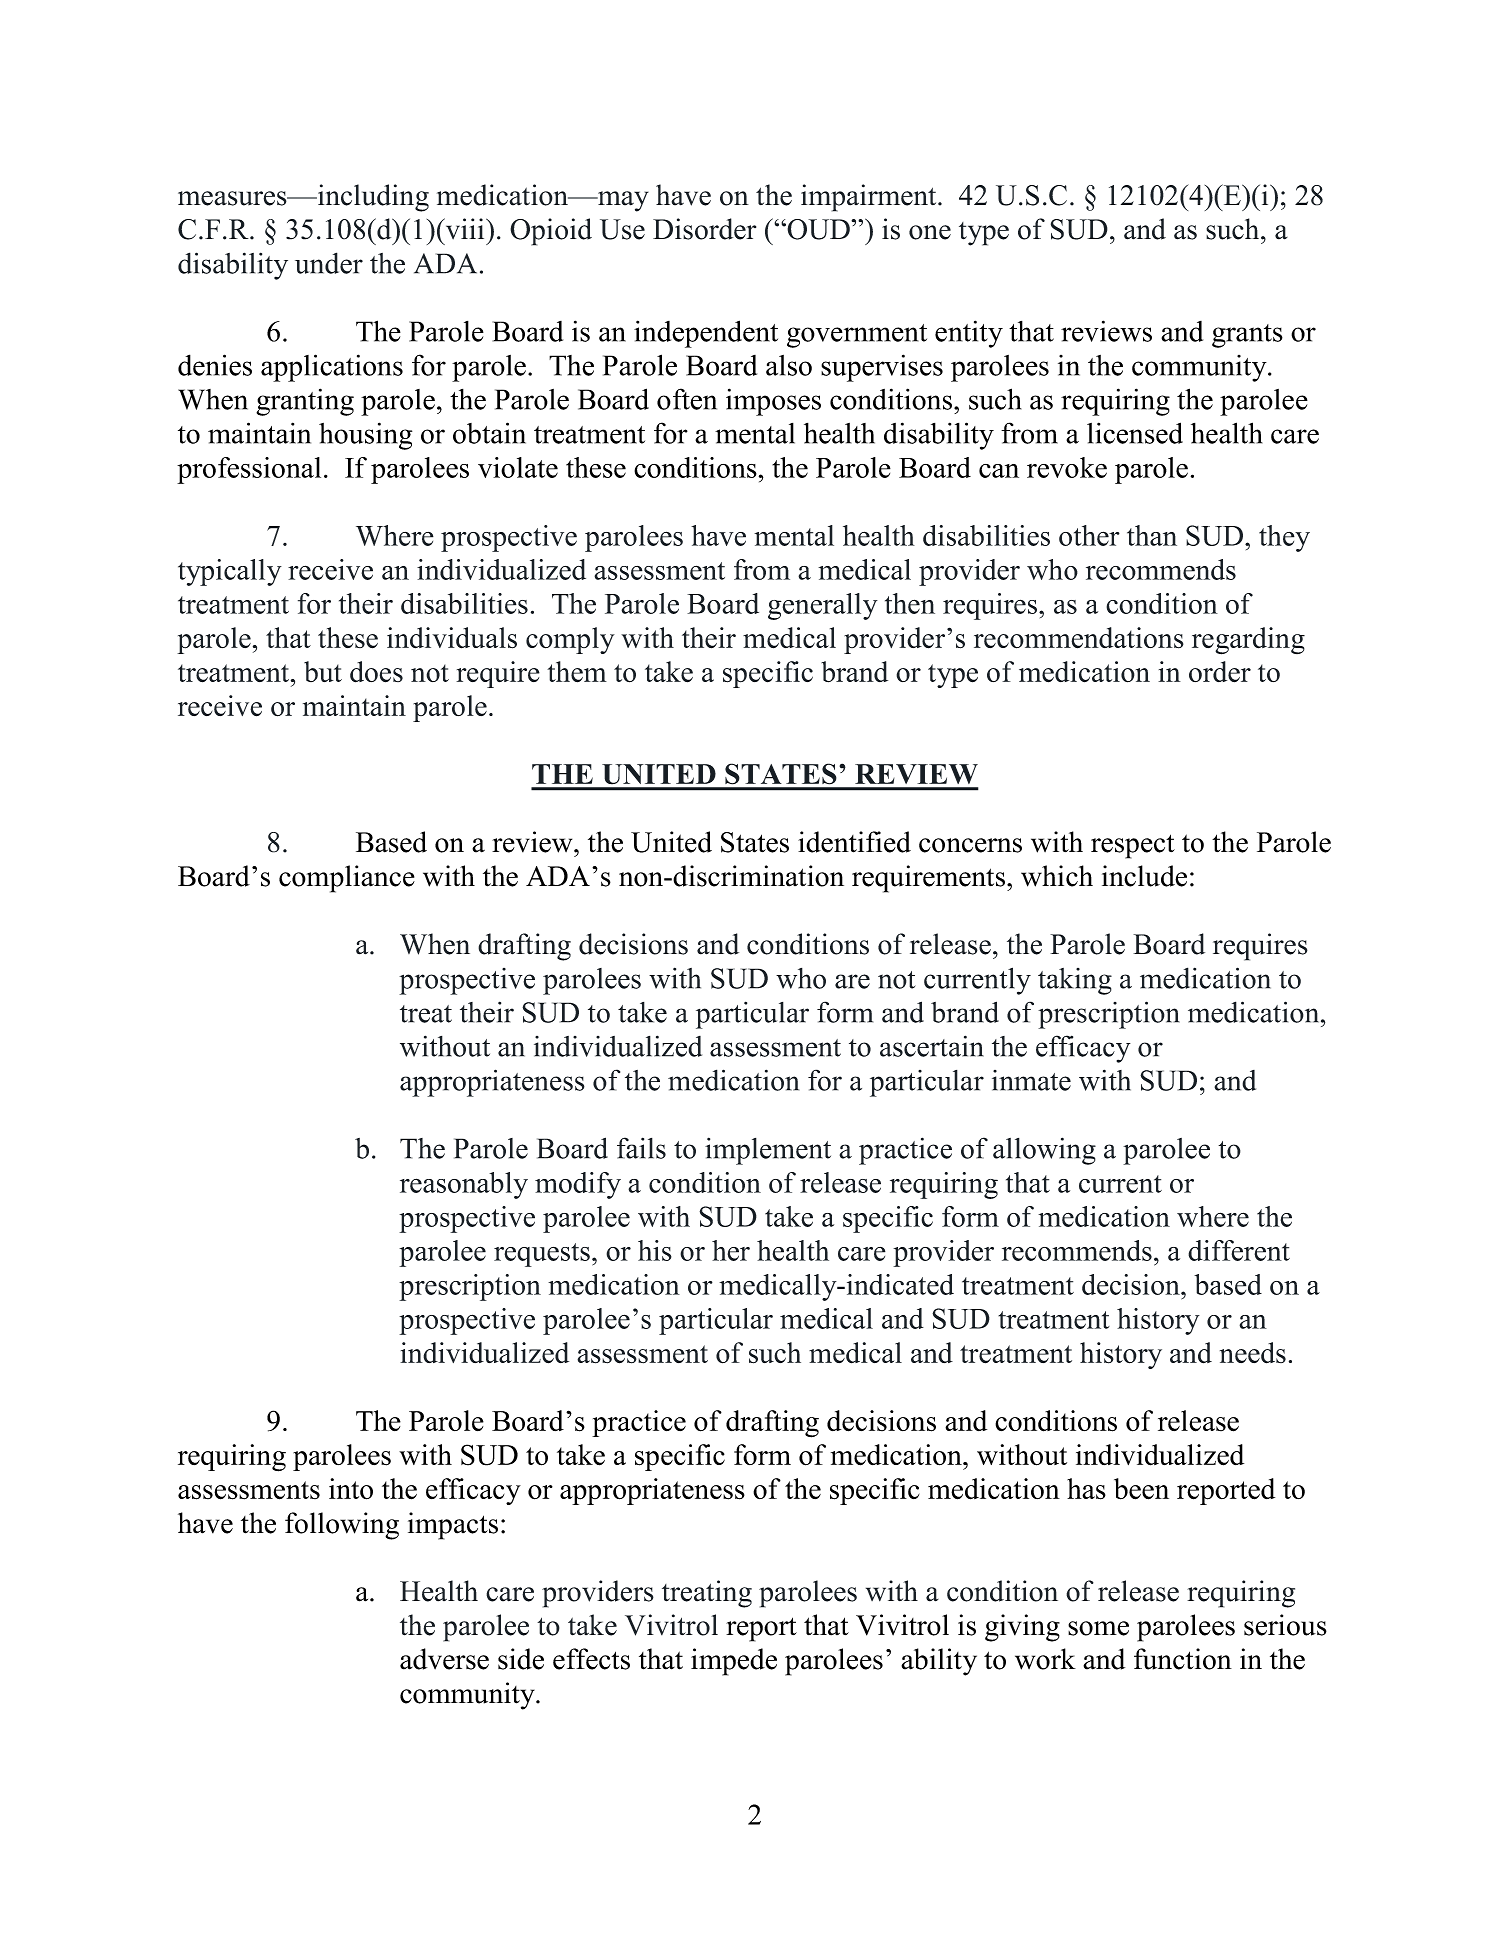 This image has height=1954, width=1510. What do you see at coordinates (854, 842) in the image?
I see `identified` at bounding box center [854, 842].
